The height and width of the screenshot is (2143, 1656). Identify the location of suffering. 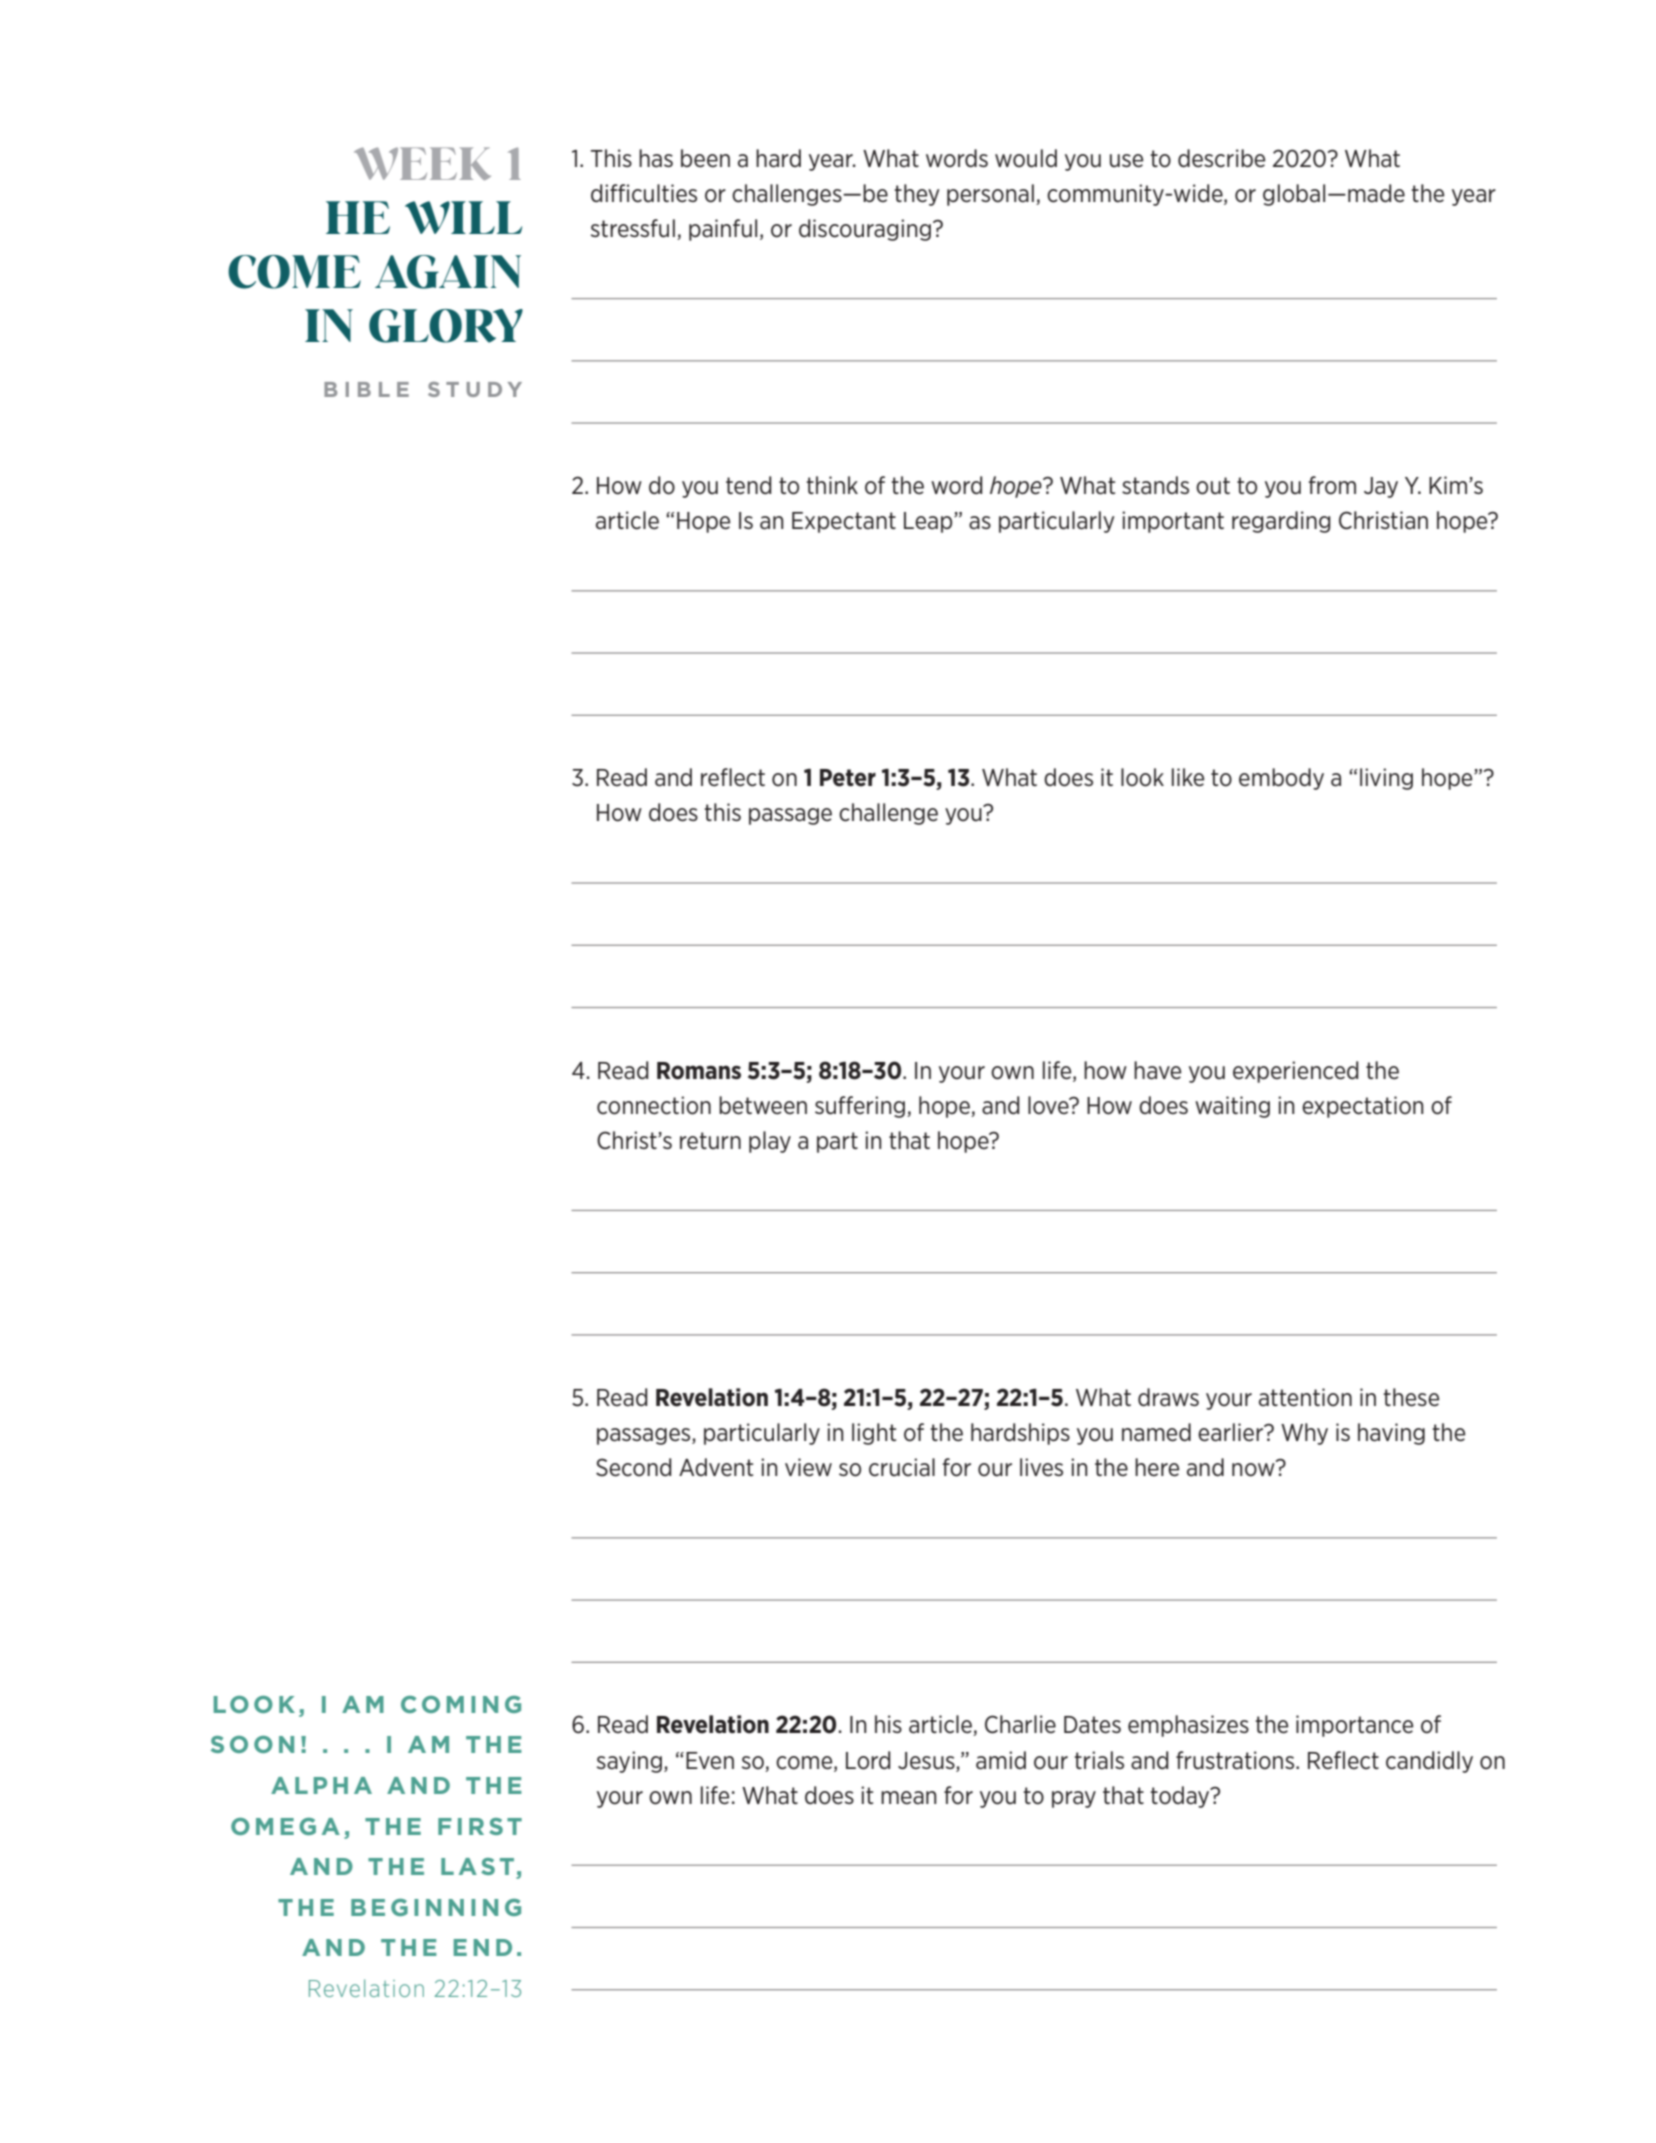
(861, 1107).
